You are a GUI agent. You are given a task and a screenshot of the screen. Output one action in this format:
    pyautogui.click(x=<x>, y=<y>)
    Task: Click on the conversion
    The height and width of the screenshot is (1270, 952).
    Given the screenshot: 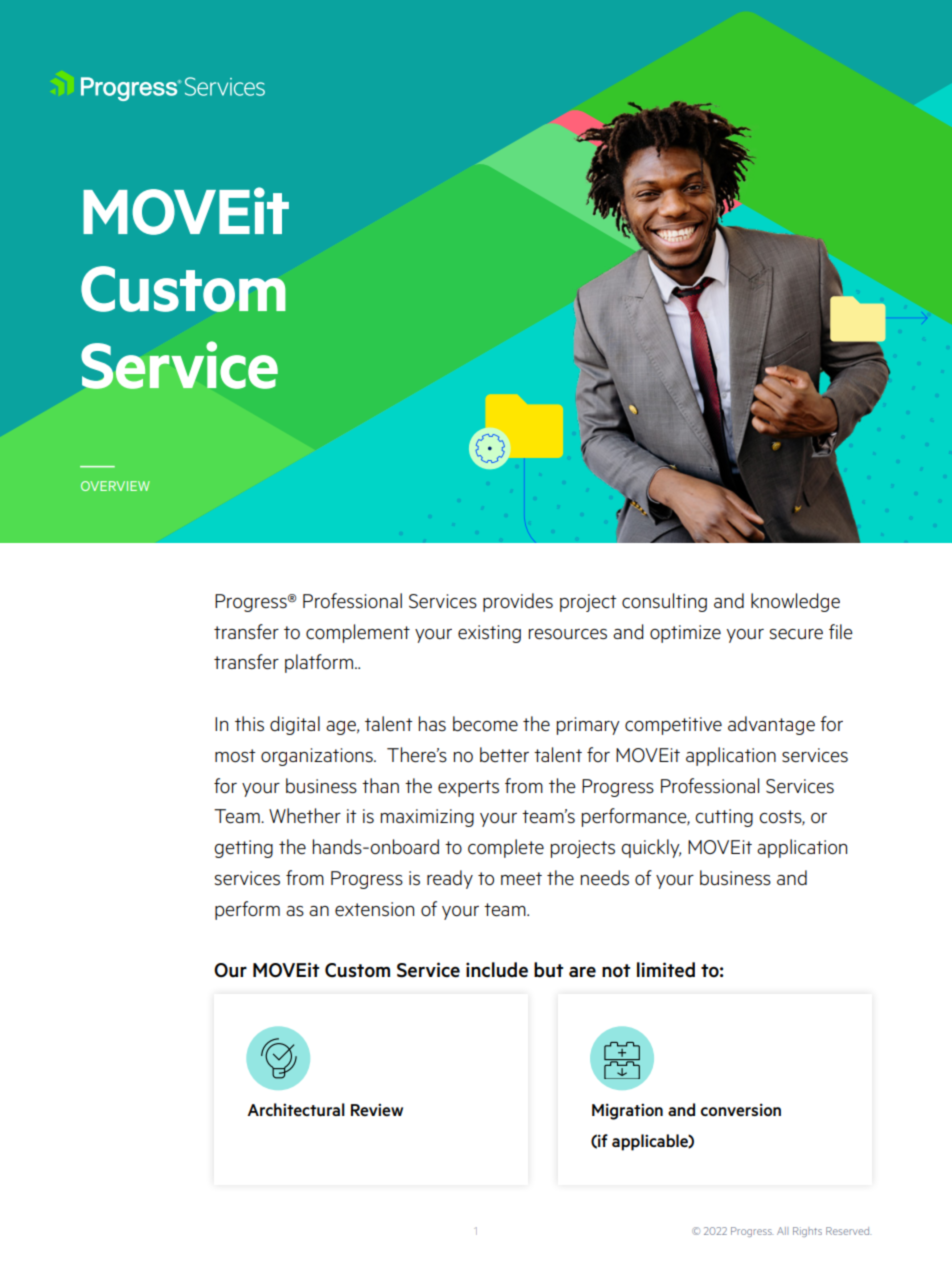 What is the action you would take?
    pyautogui.click(x=741, y=1109)
